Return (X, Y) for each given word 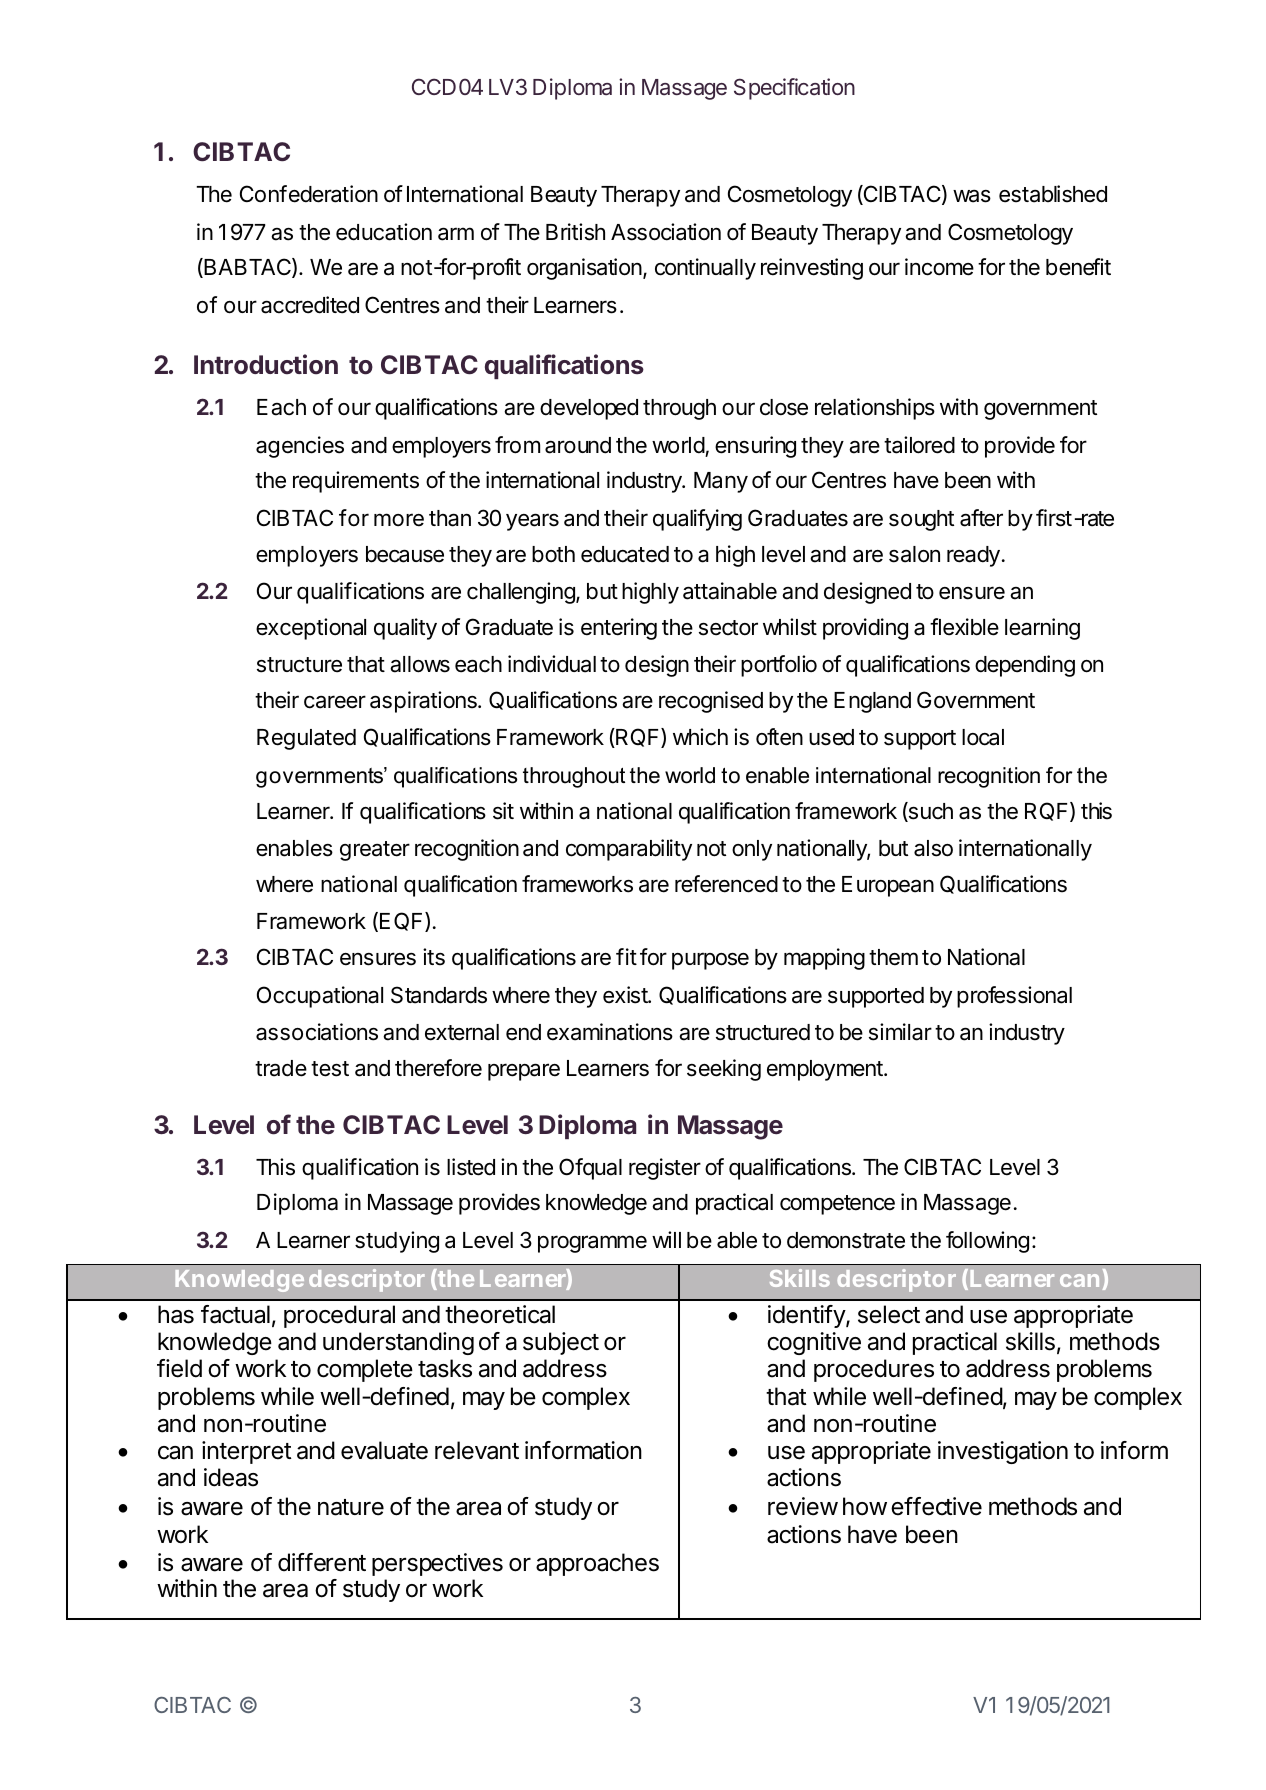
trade (281, 1068)
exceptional (311, 629)
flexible (964, 627)
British (575, 232)
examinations (610, 1032)
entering (619, 629)
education (384, 232)
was (972, 196)
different (322, 1562)
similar (900, 1032)
